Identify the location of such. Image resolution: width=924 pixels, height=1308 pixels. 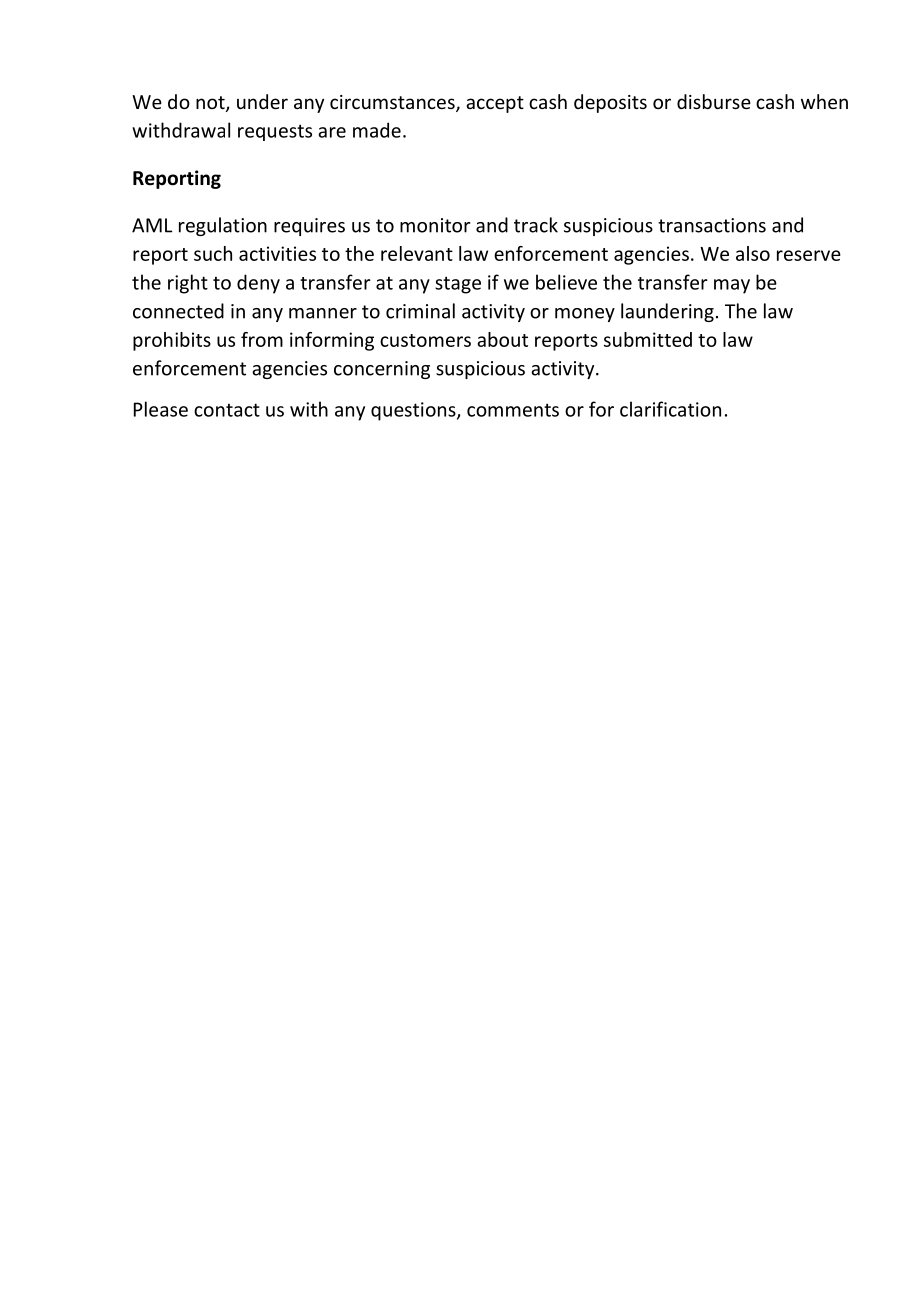
(213, 253).
